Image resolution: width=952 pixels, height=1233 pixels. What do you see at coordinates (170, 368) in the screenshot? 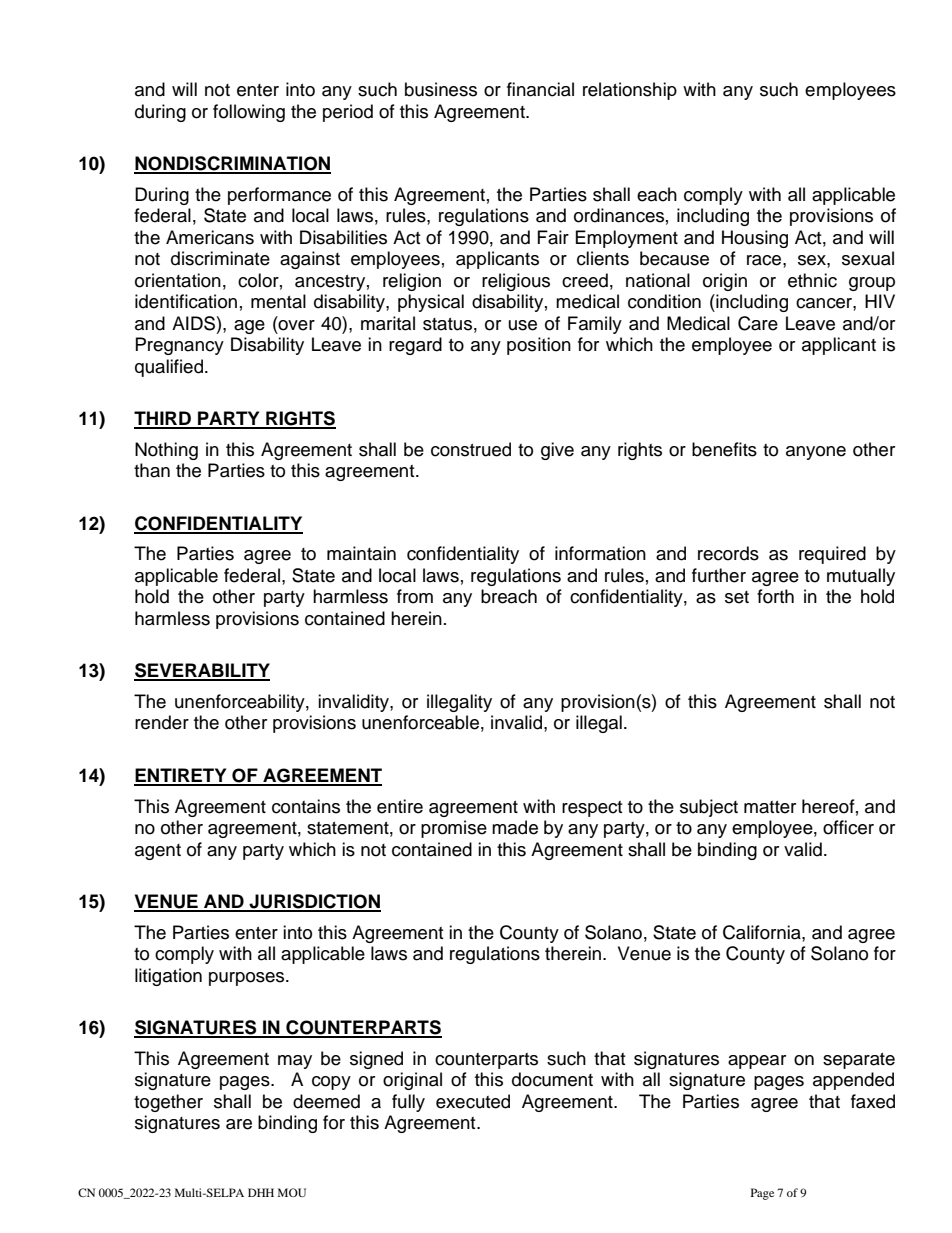
I see `qualified` at bounding box center [170, 368].
